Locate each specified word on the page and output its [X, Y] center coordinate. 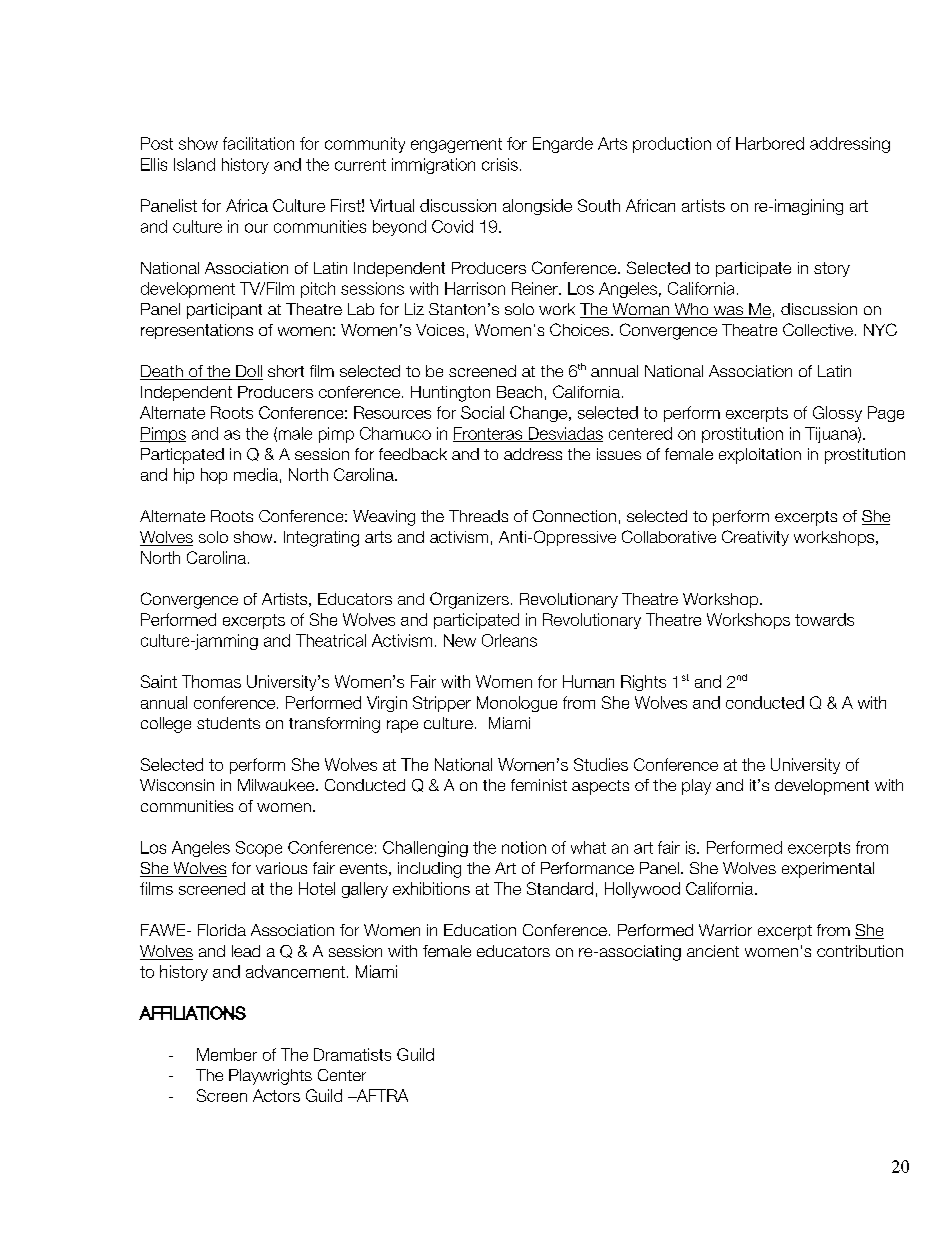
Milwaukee [277, 785]
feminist [539, 785]
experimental [828, 870]
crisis [500, 164]
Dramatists [352, 1054]
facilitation [258, 143]
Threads [478, 516]
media [256, 474]
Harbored [770, 143]
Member [227, 1054]
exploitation [760, 456]
